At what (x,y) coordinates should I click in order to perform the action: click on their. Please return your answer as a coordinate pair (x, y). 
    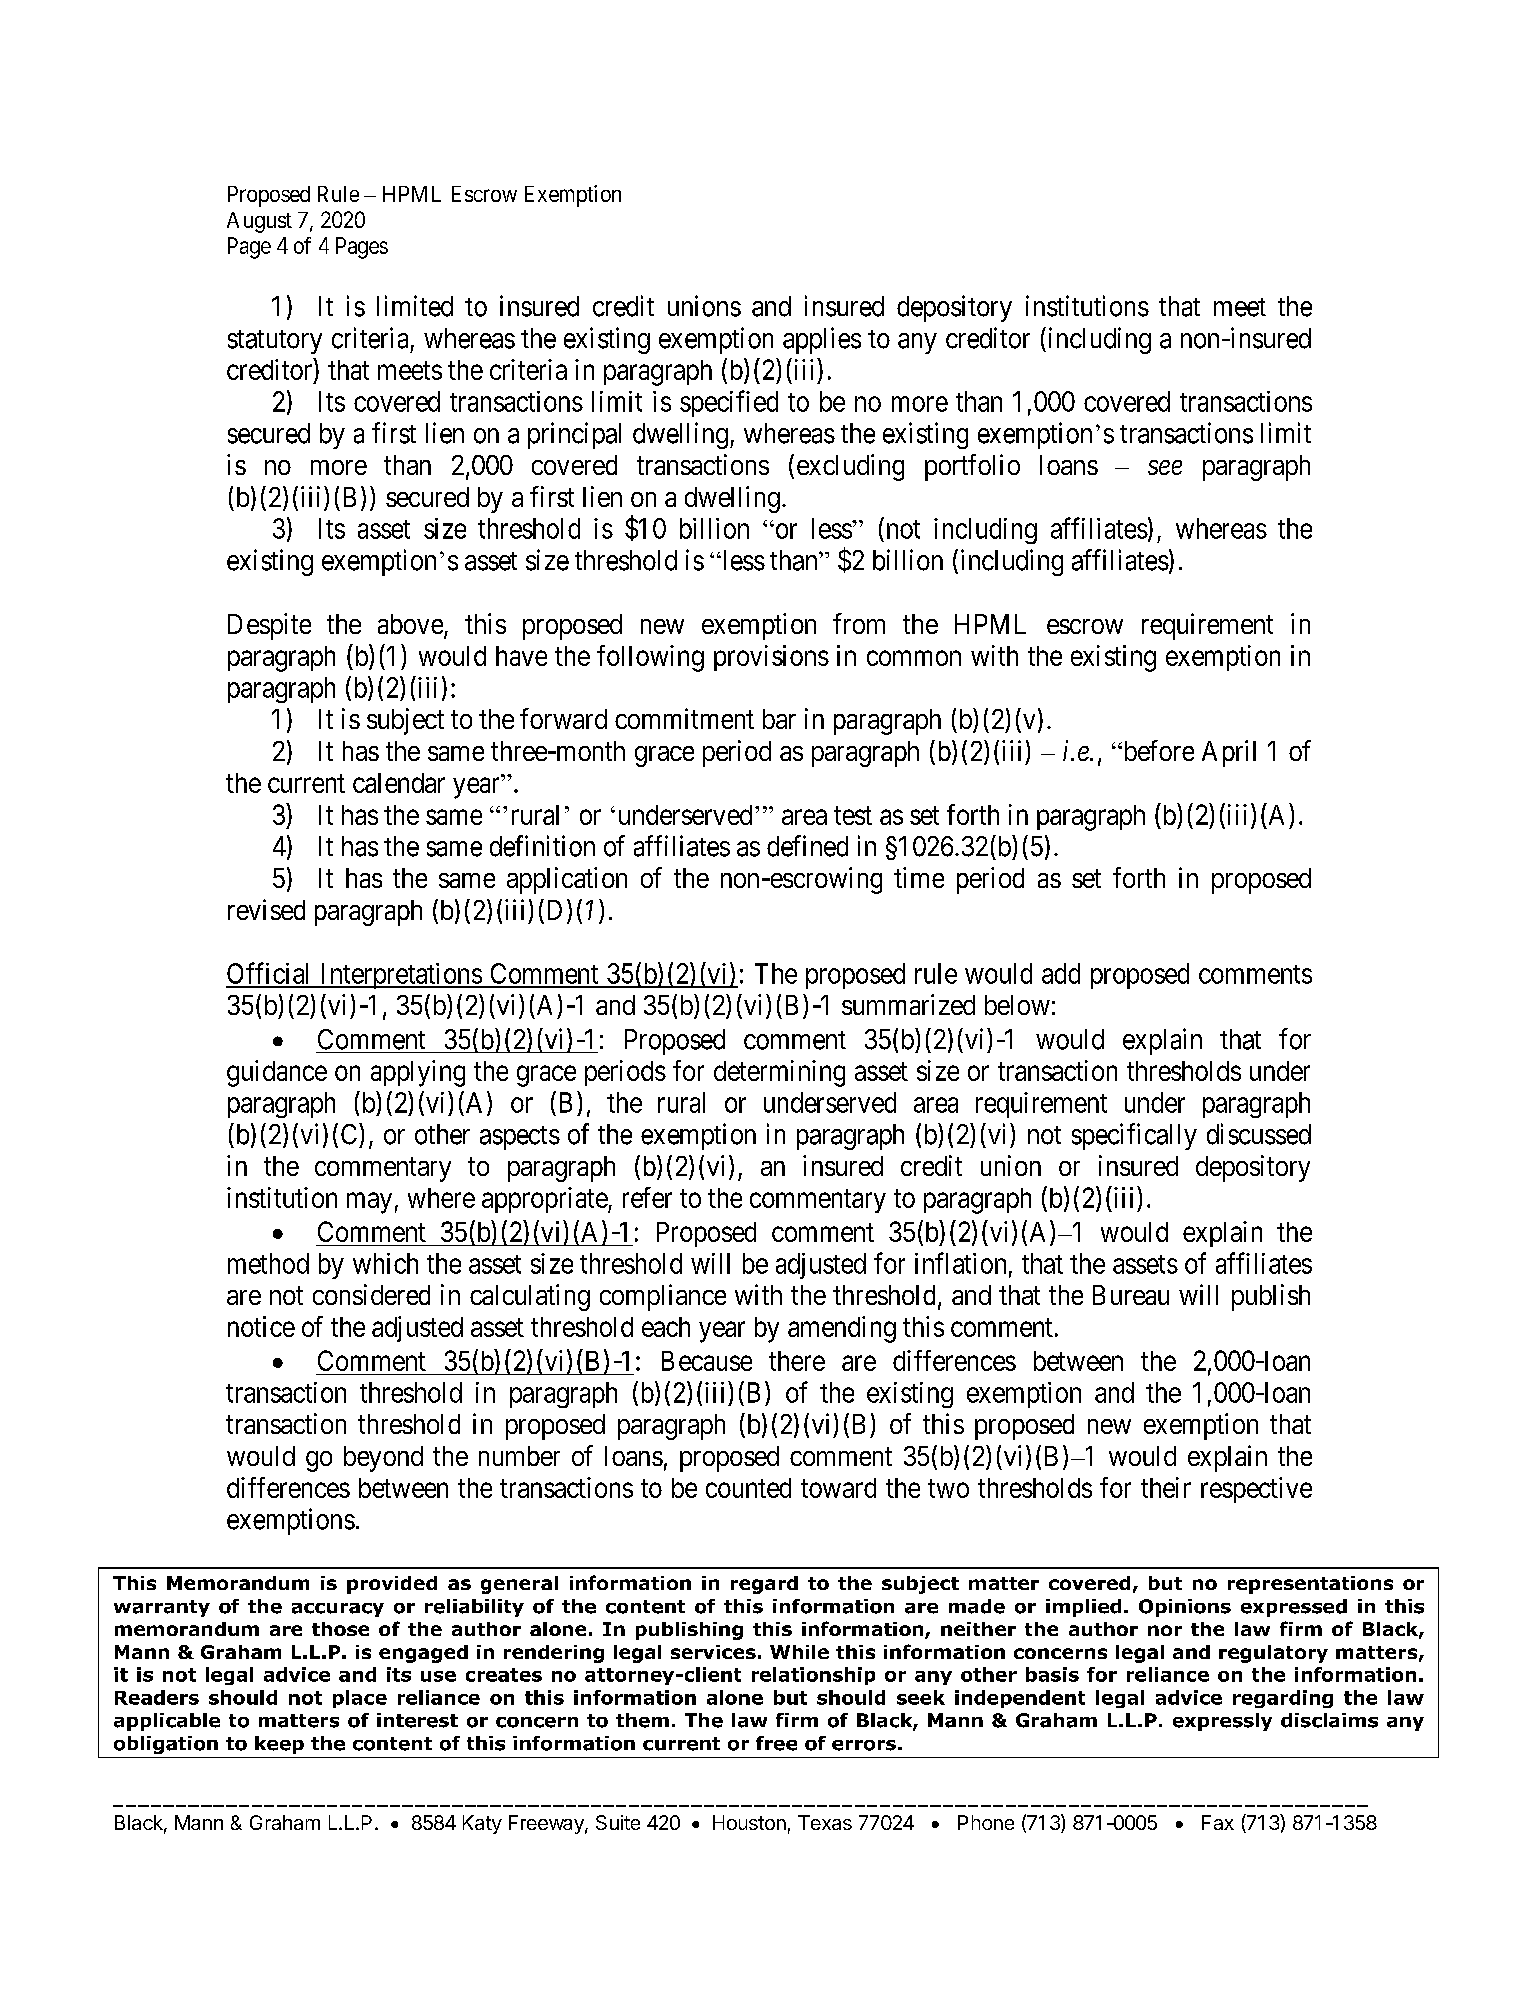
    Looking at the image, I should click on (1166, 1487).
